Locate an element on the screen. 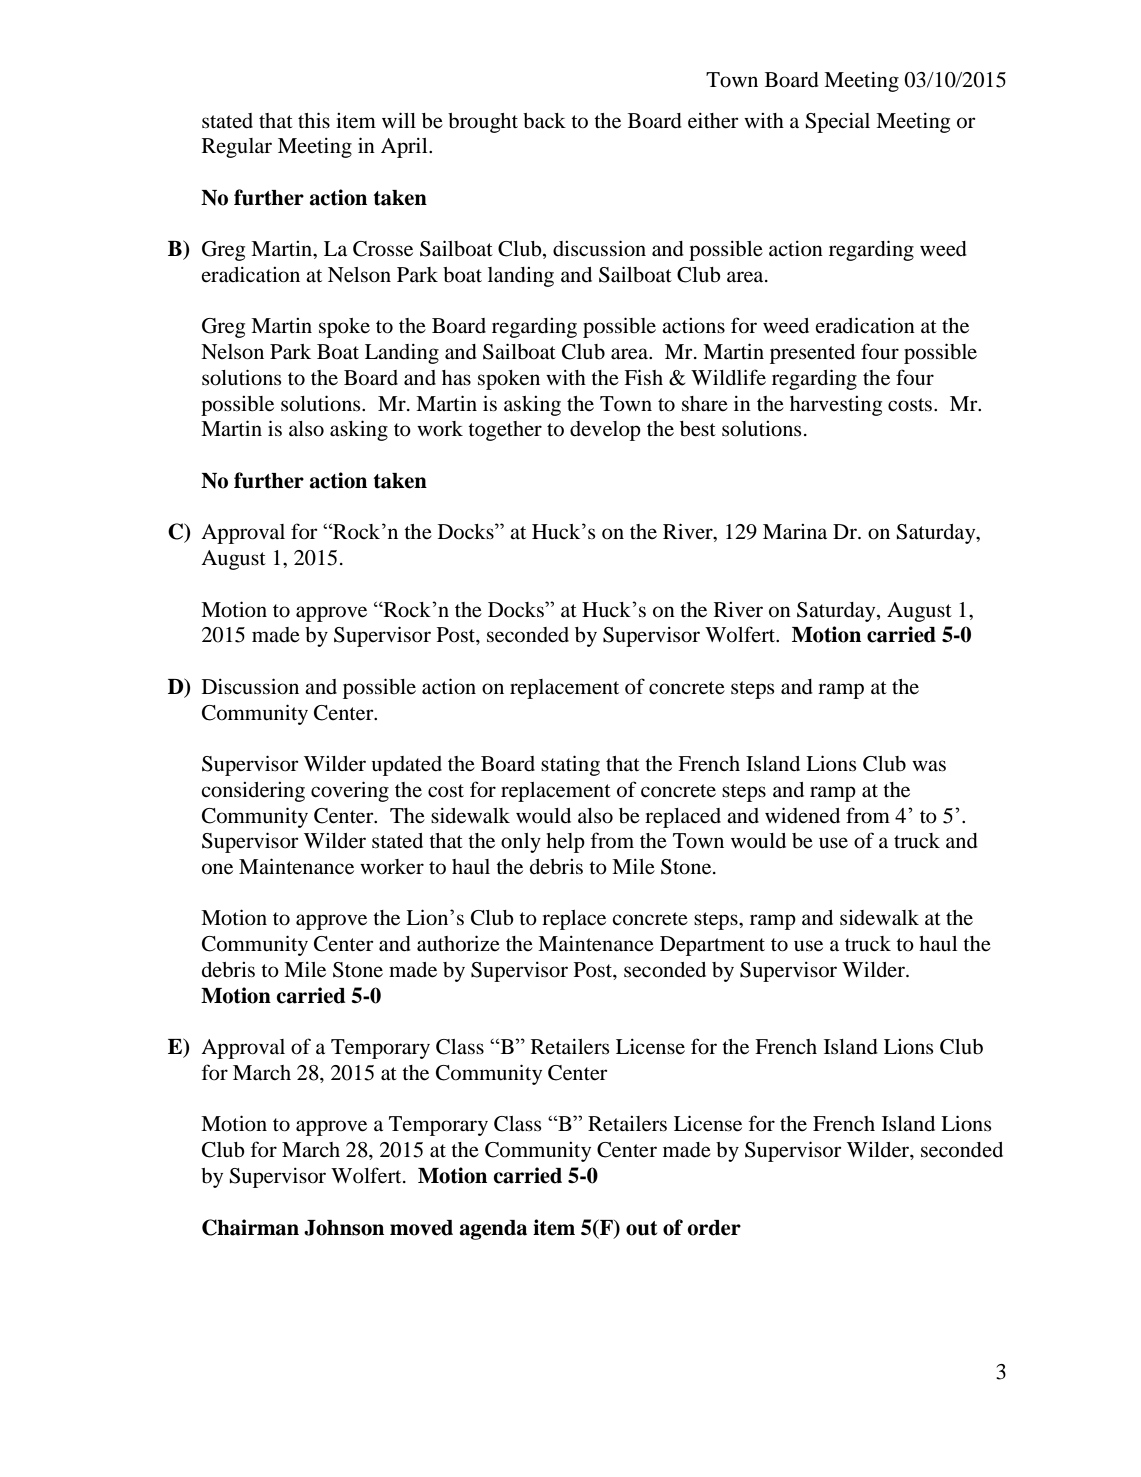 This screenshot has height=1477, width=1141. stating is located at coordinates (570, 765).
